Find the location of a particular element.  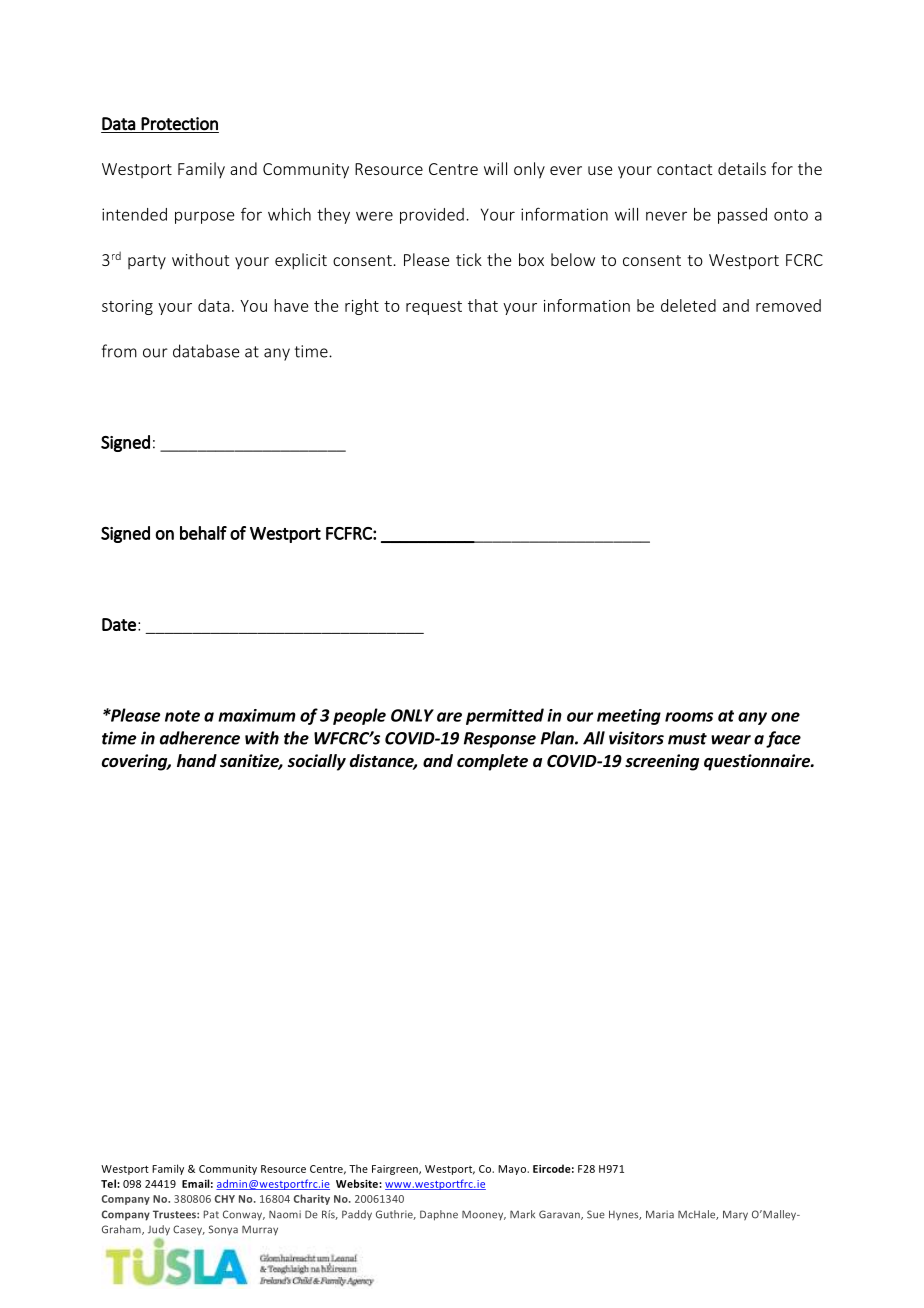

Pat is located at coordinates (211, 1214).
